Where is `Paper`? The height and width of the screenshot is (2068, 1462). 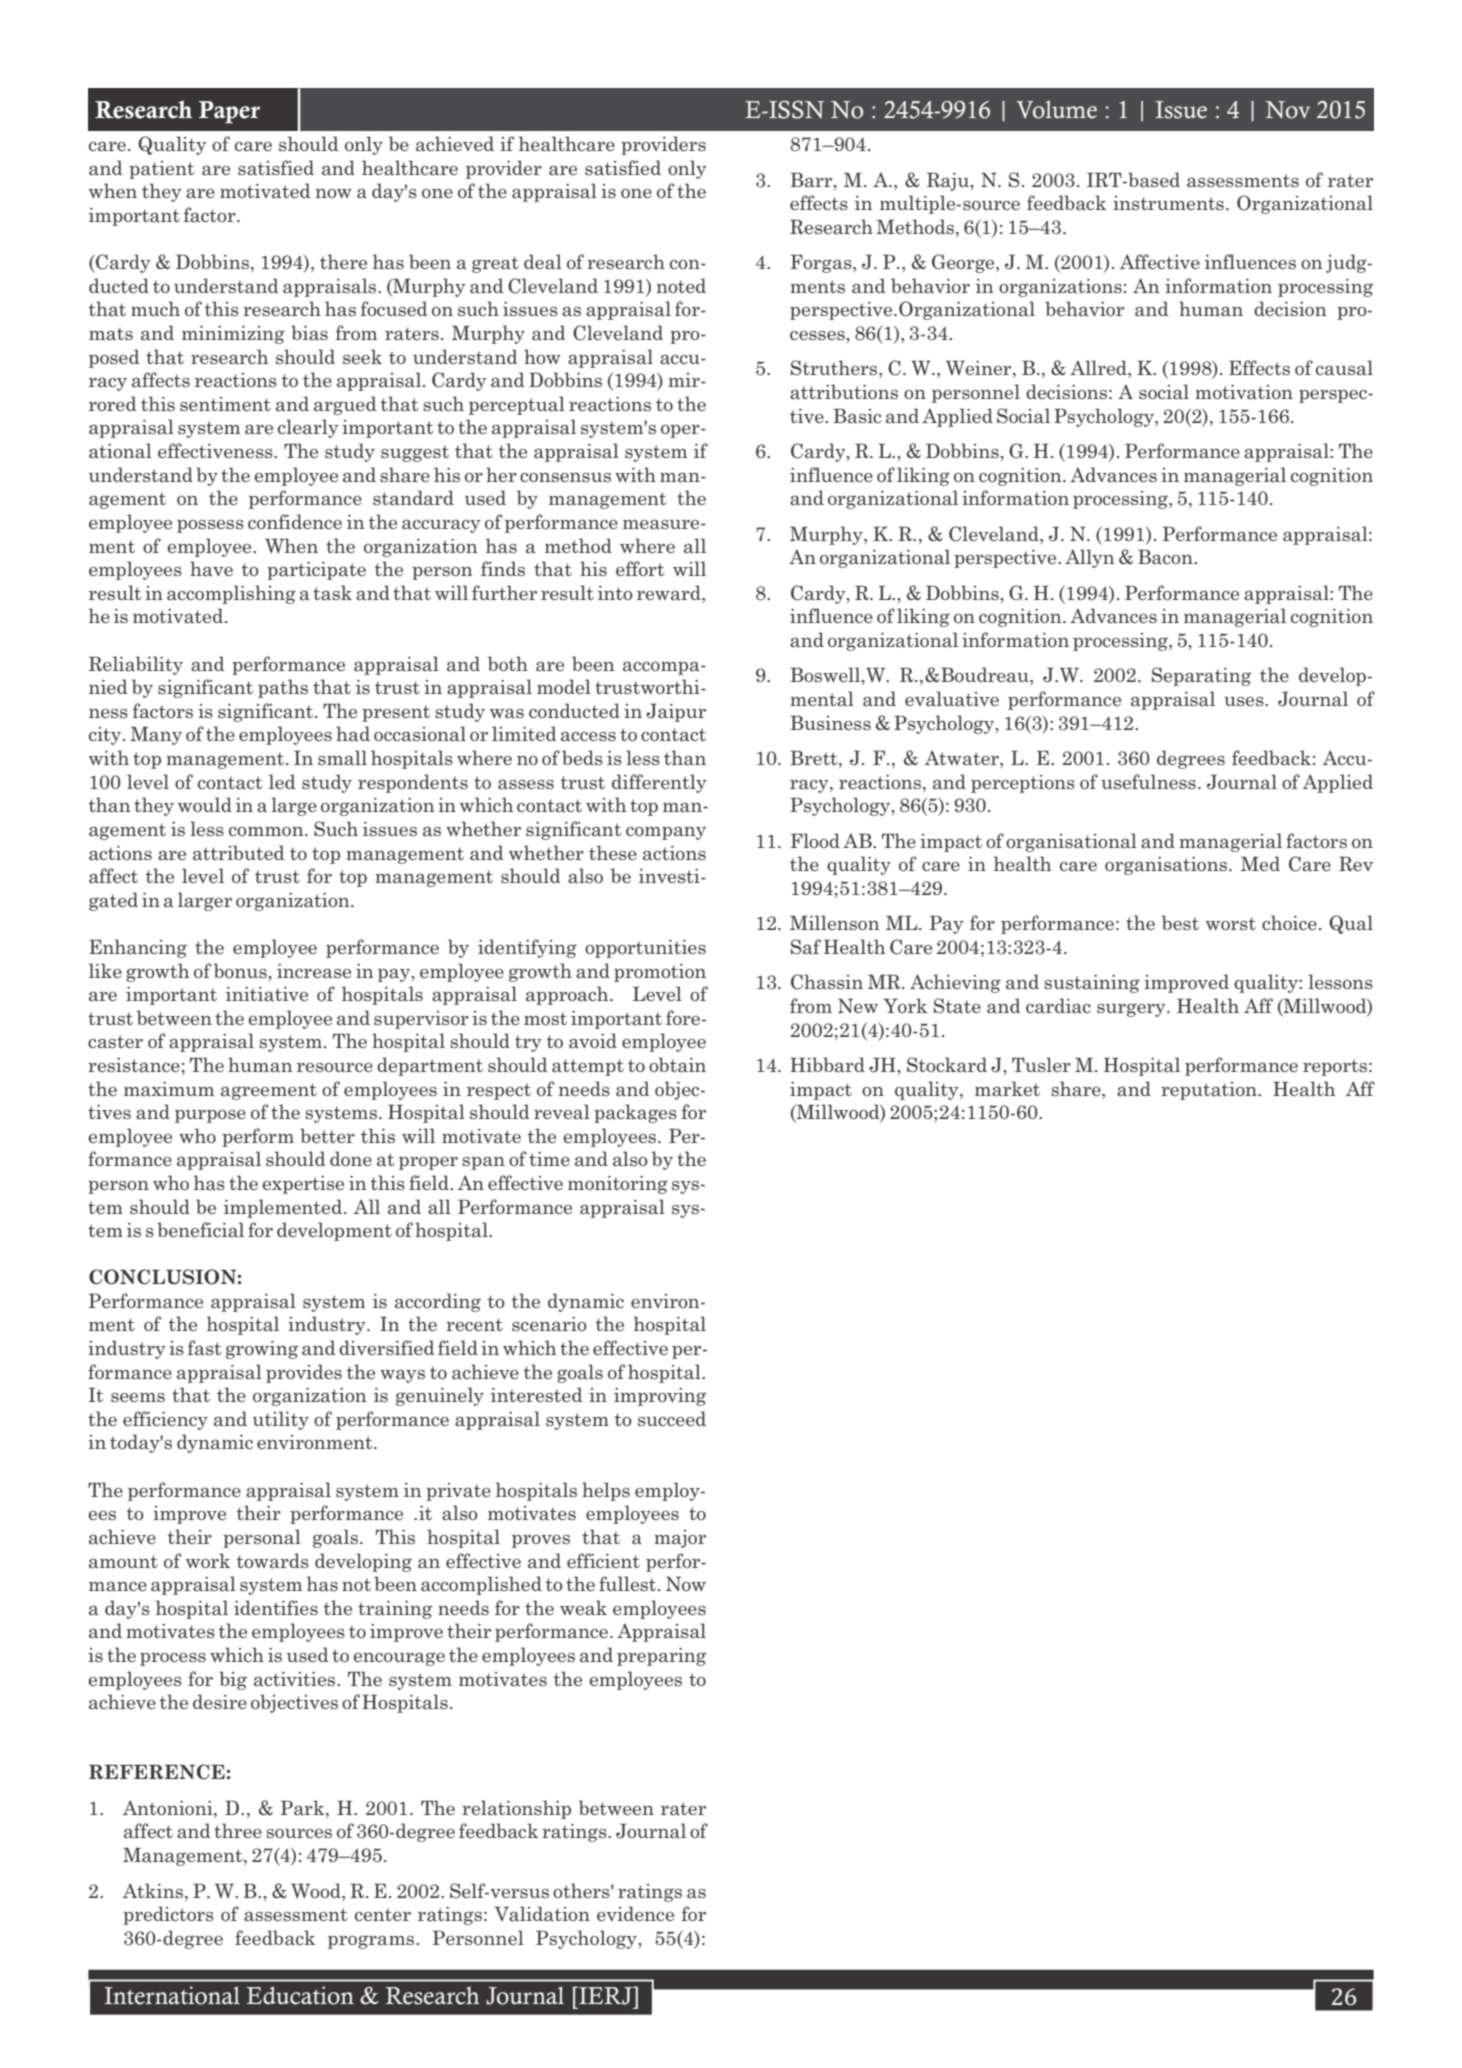 Paper is located at coordinates (229, 112).
